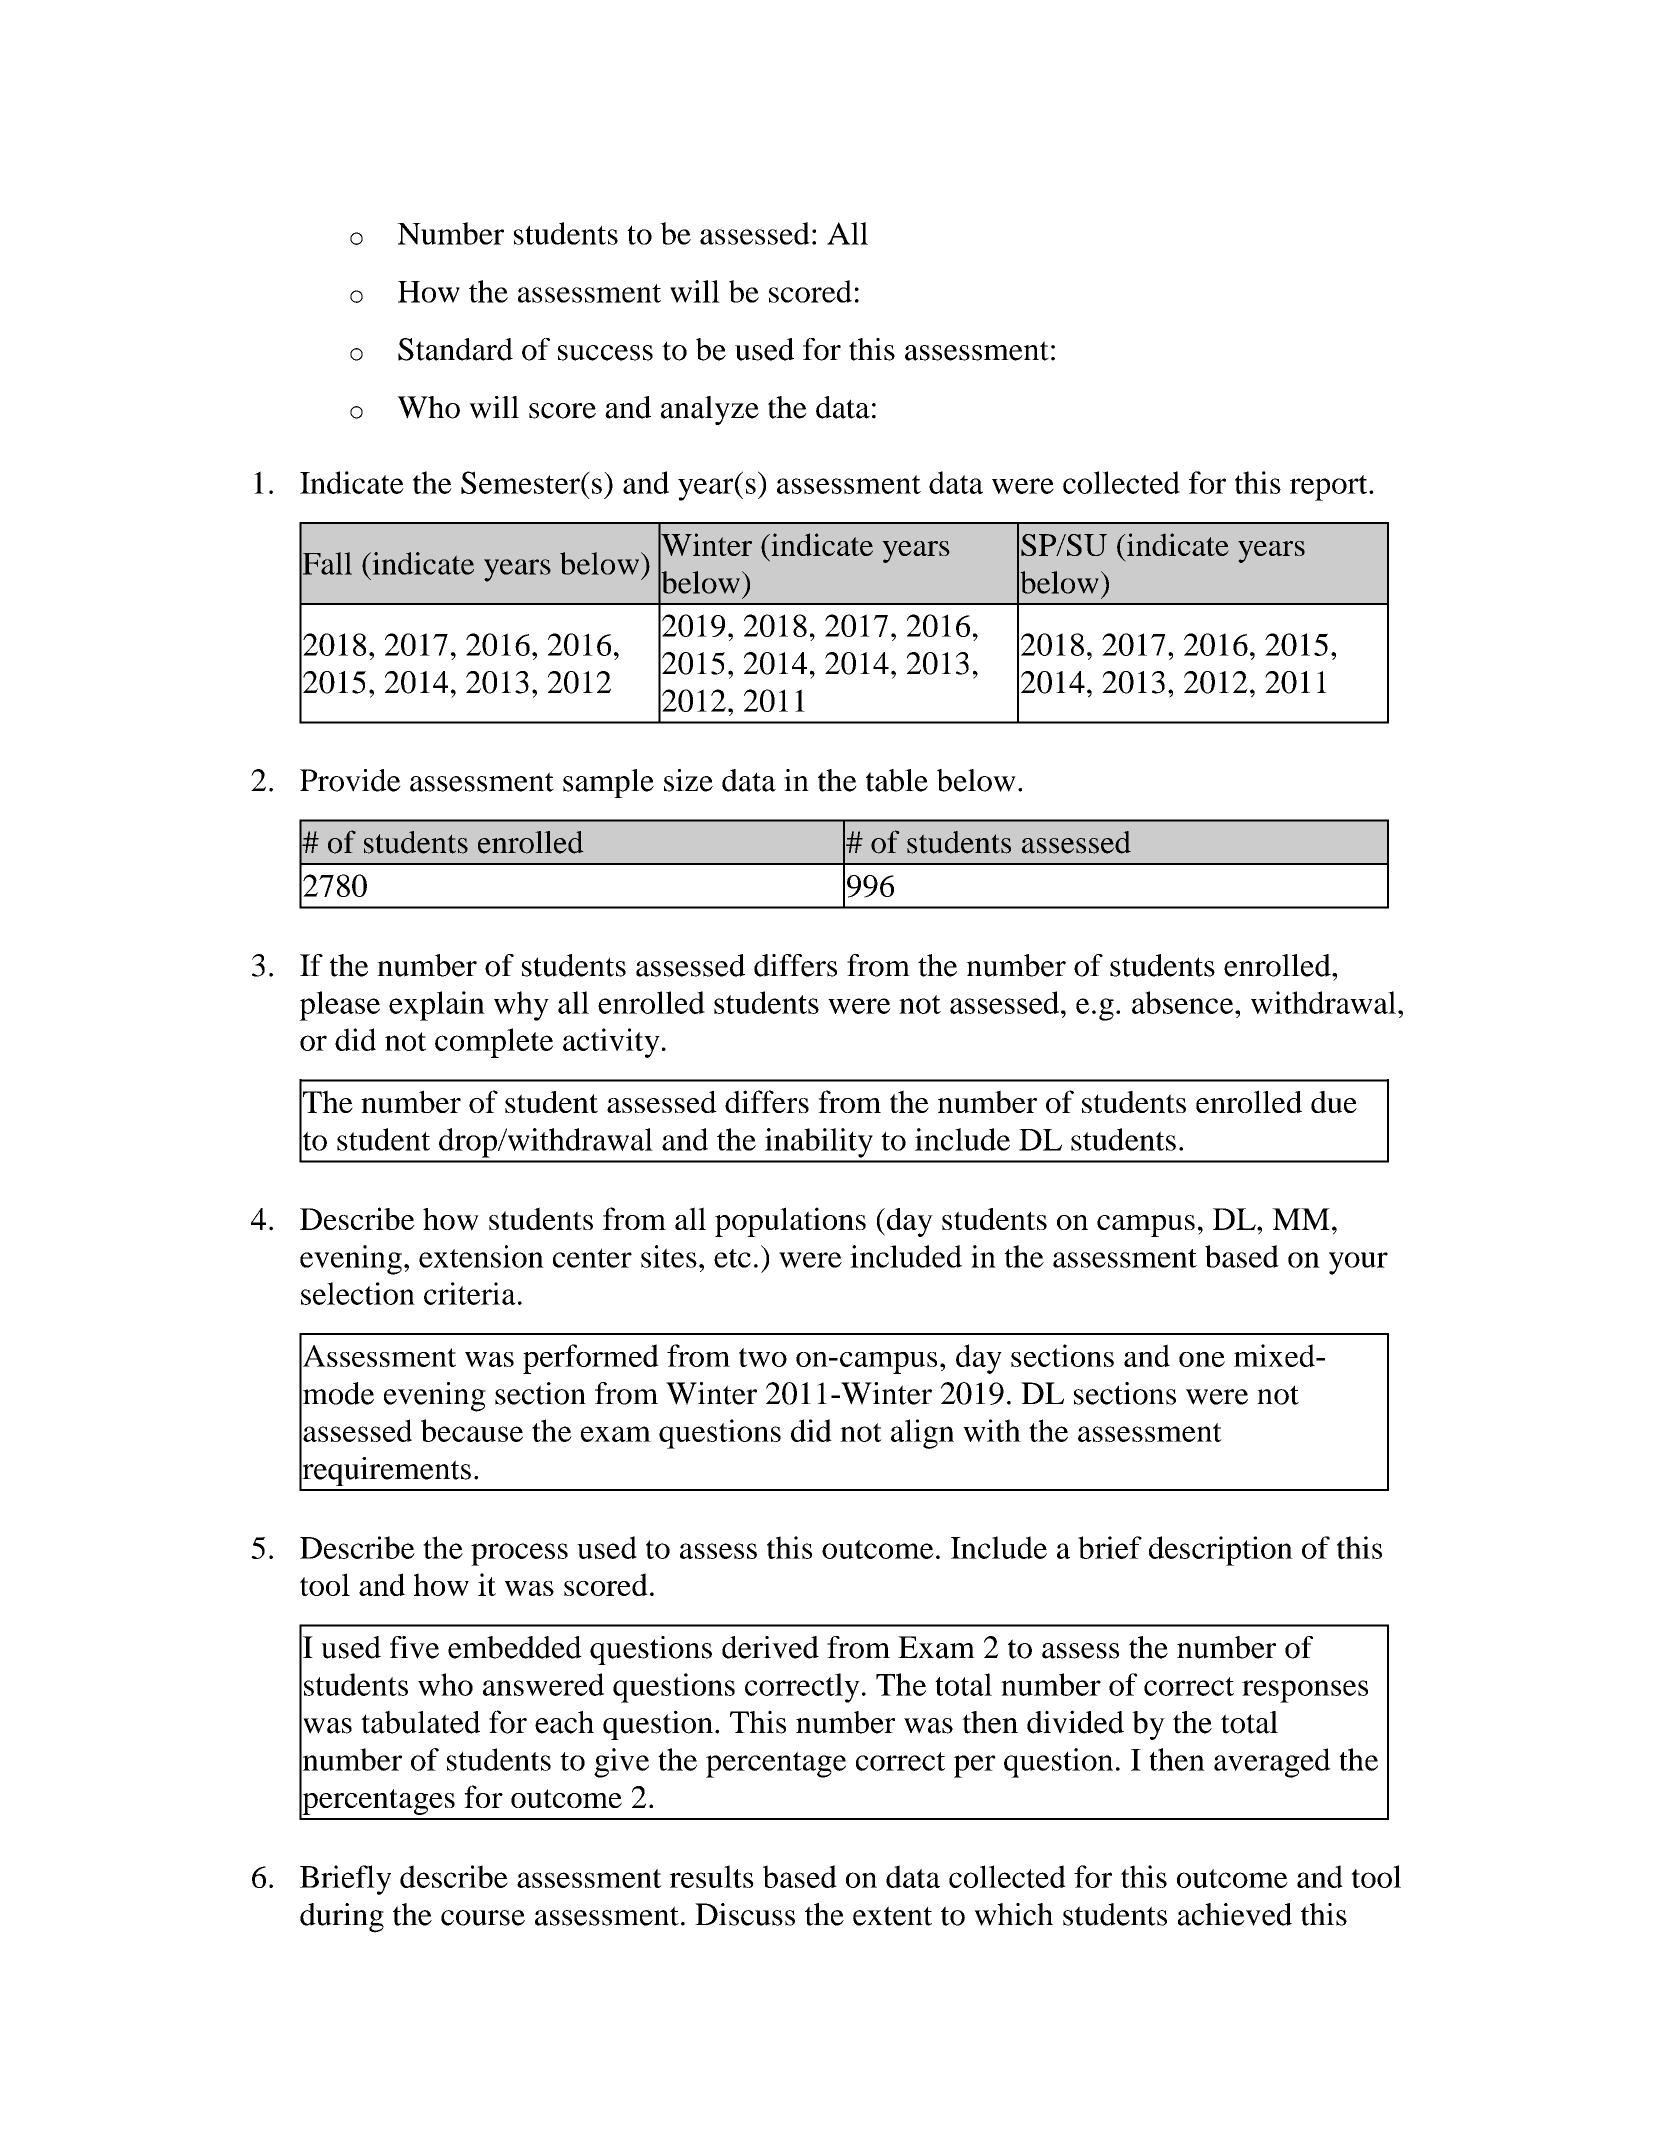  What do you see at coordinates (455, 349) in the screenshot?
I see `Standard` at bounding box center [455, 349].
